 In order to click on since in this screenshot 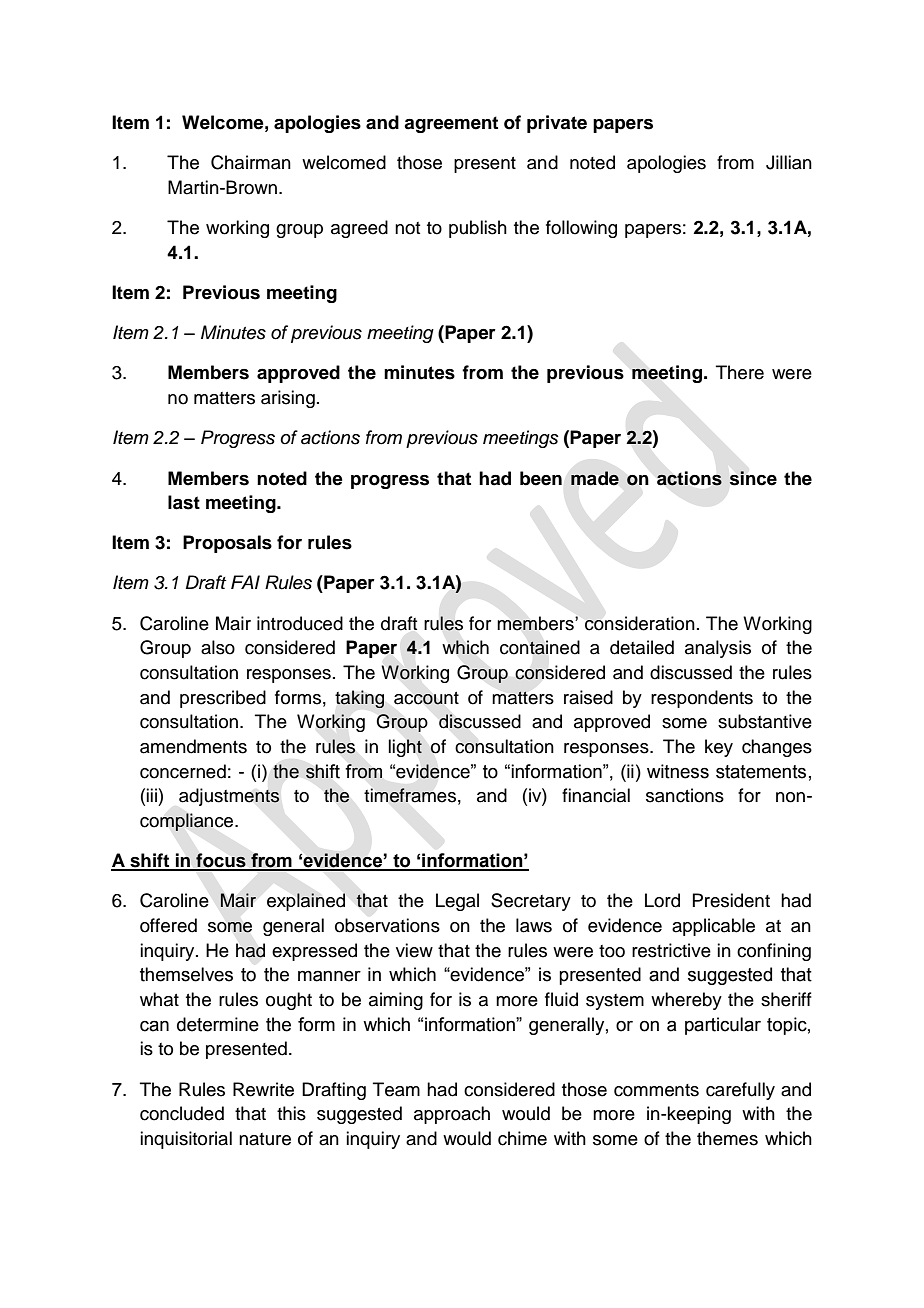, I will do `click(753, 478)`.
